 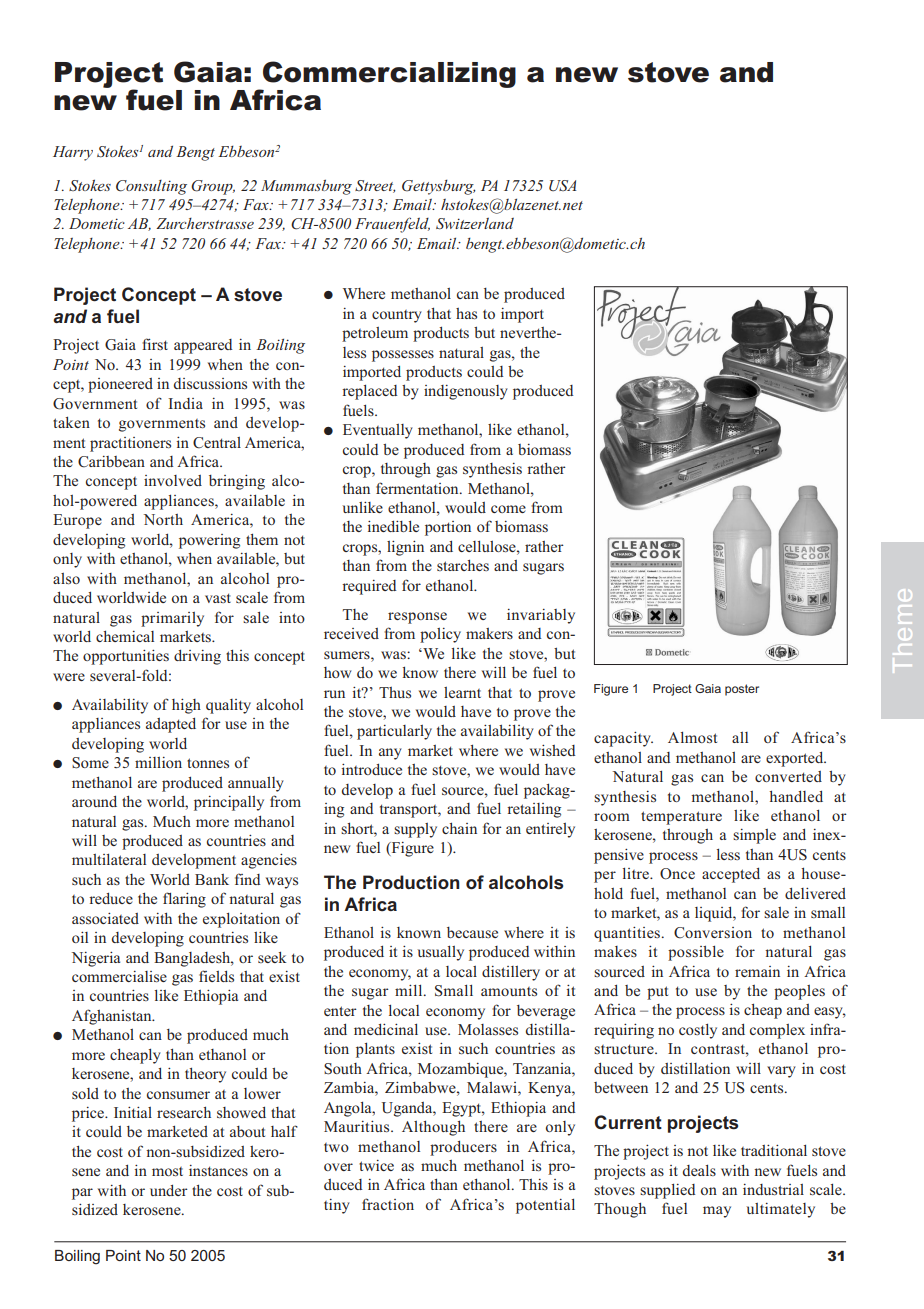 What do you see at coordinates (169, 1190) in the screenshot?
I see `under` at bounding box center [169, 1190].
